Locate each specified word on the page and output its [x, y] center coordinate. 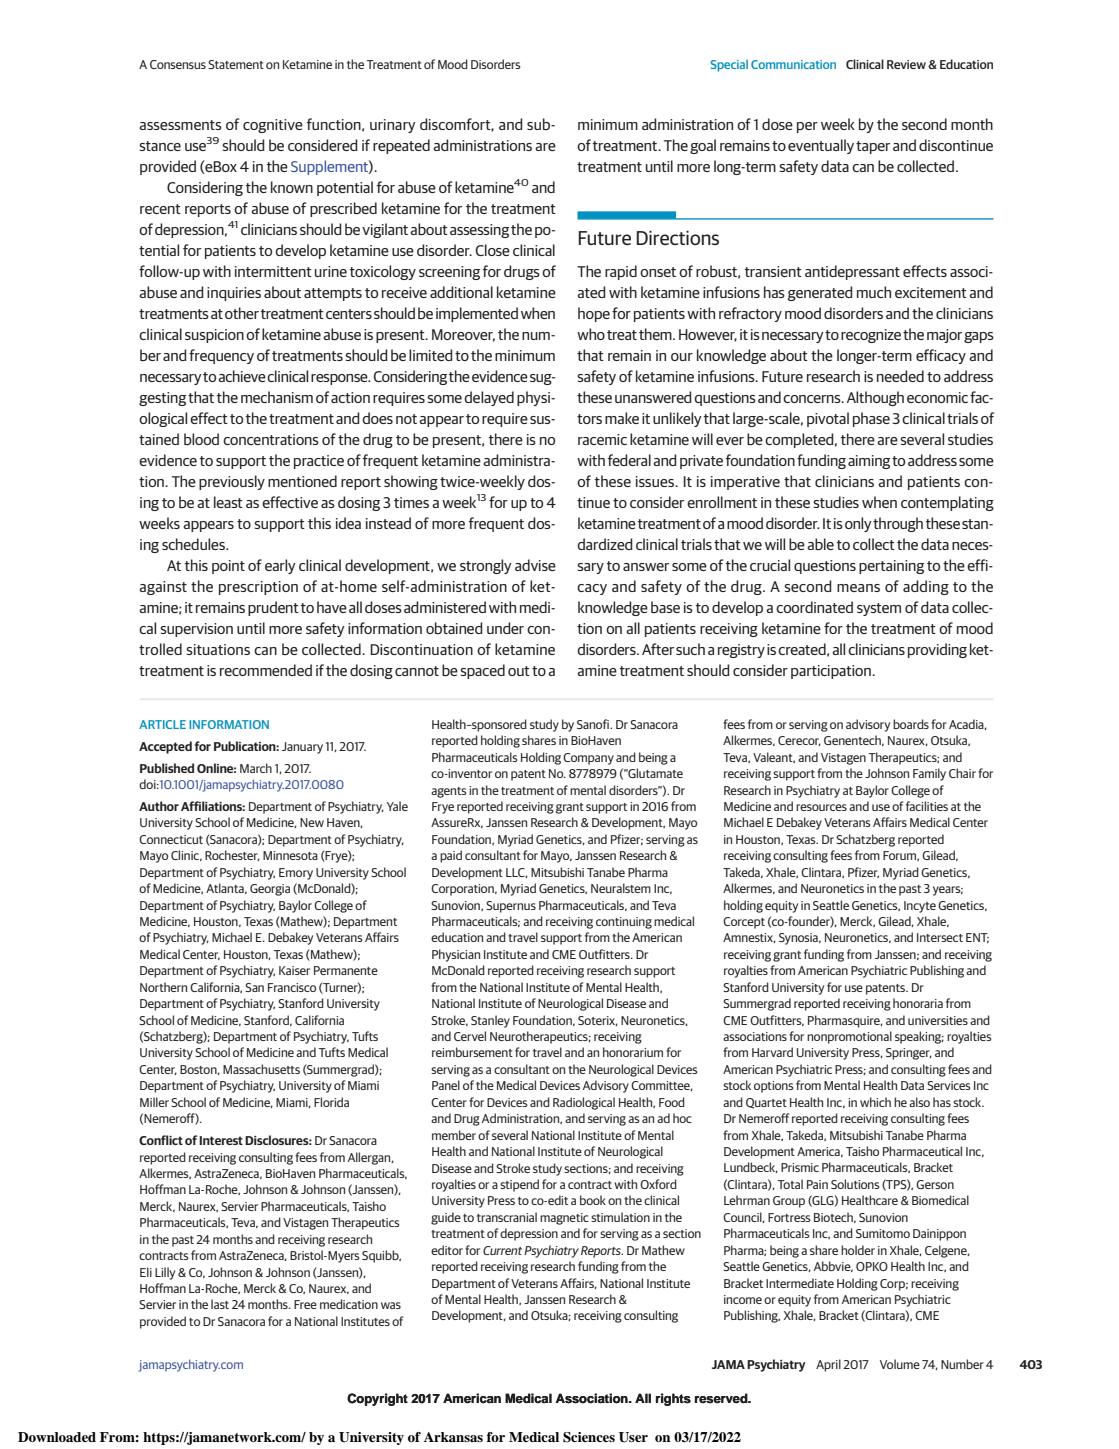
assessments [180, 125]
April [828, 1365]
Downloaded [57, 1437]
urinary [393, 126]
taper [873, 147]
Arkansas [453, 1437]
